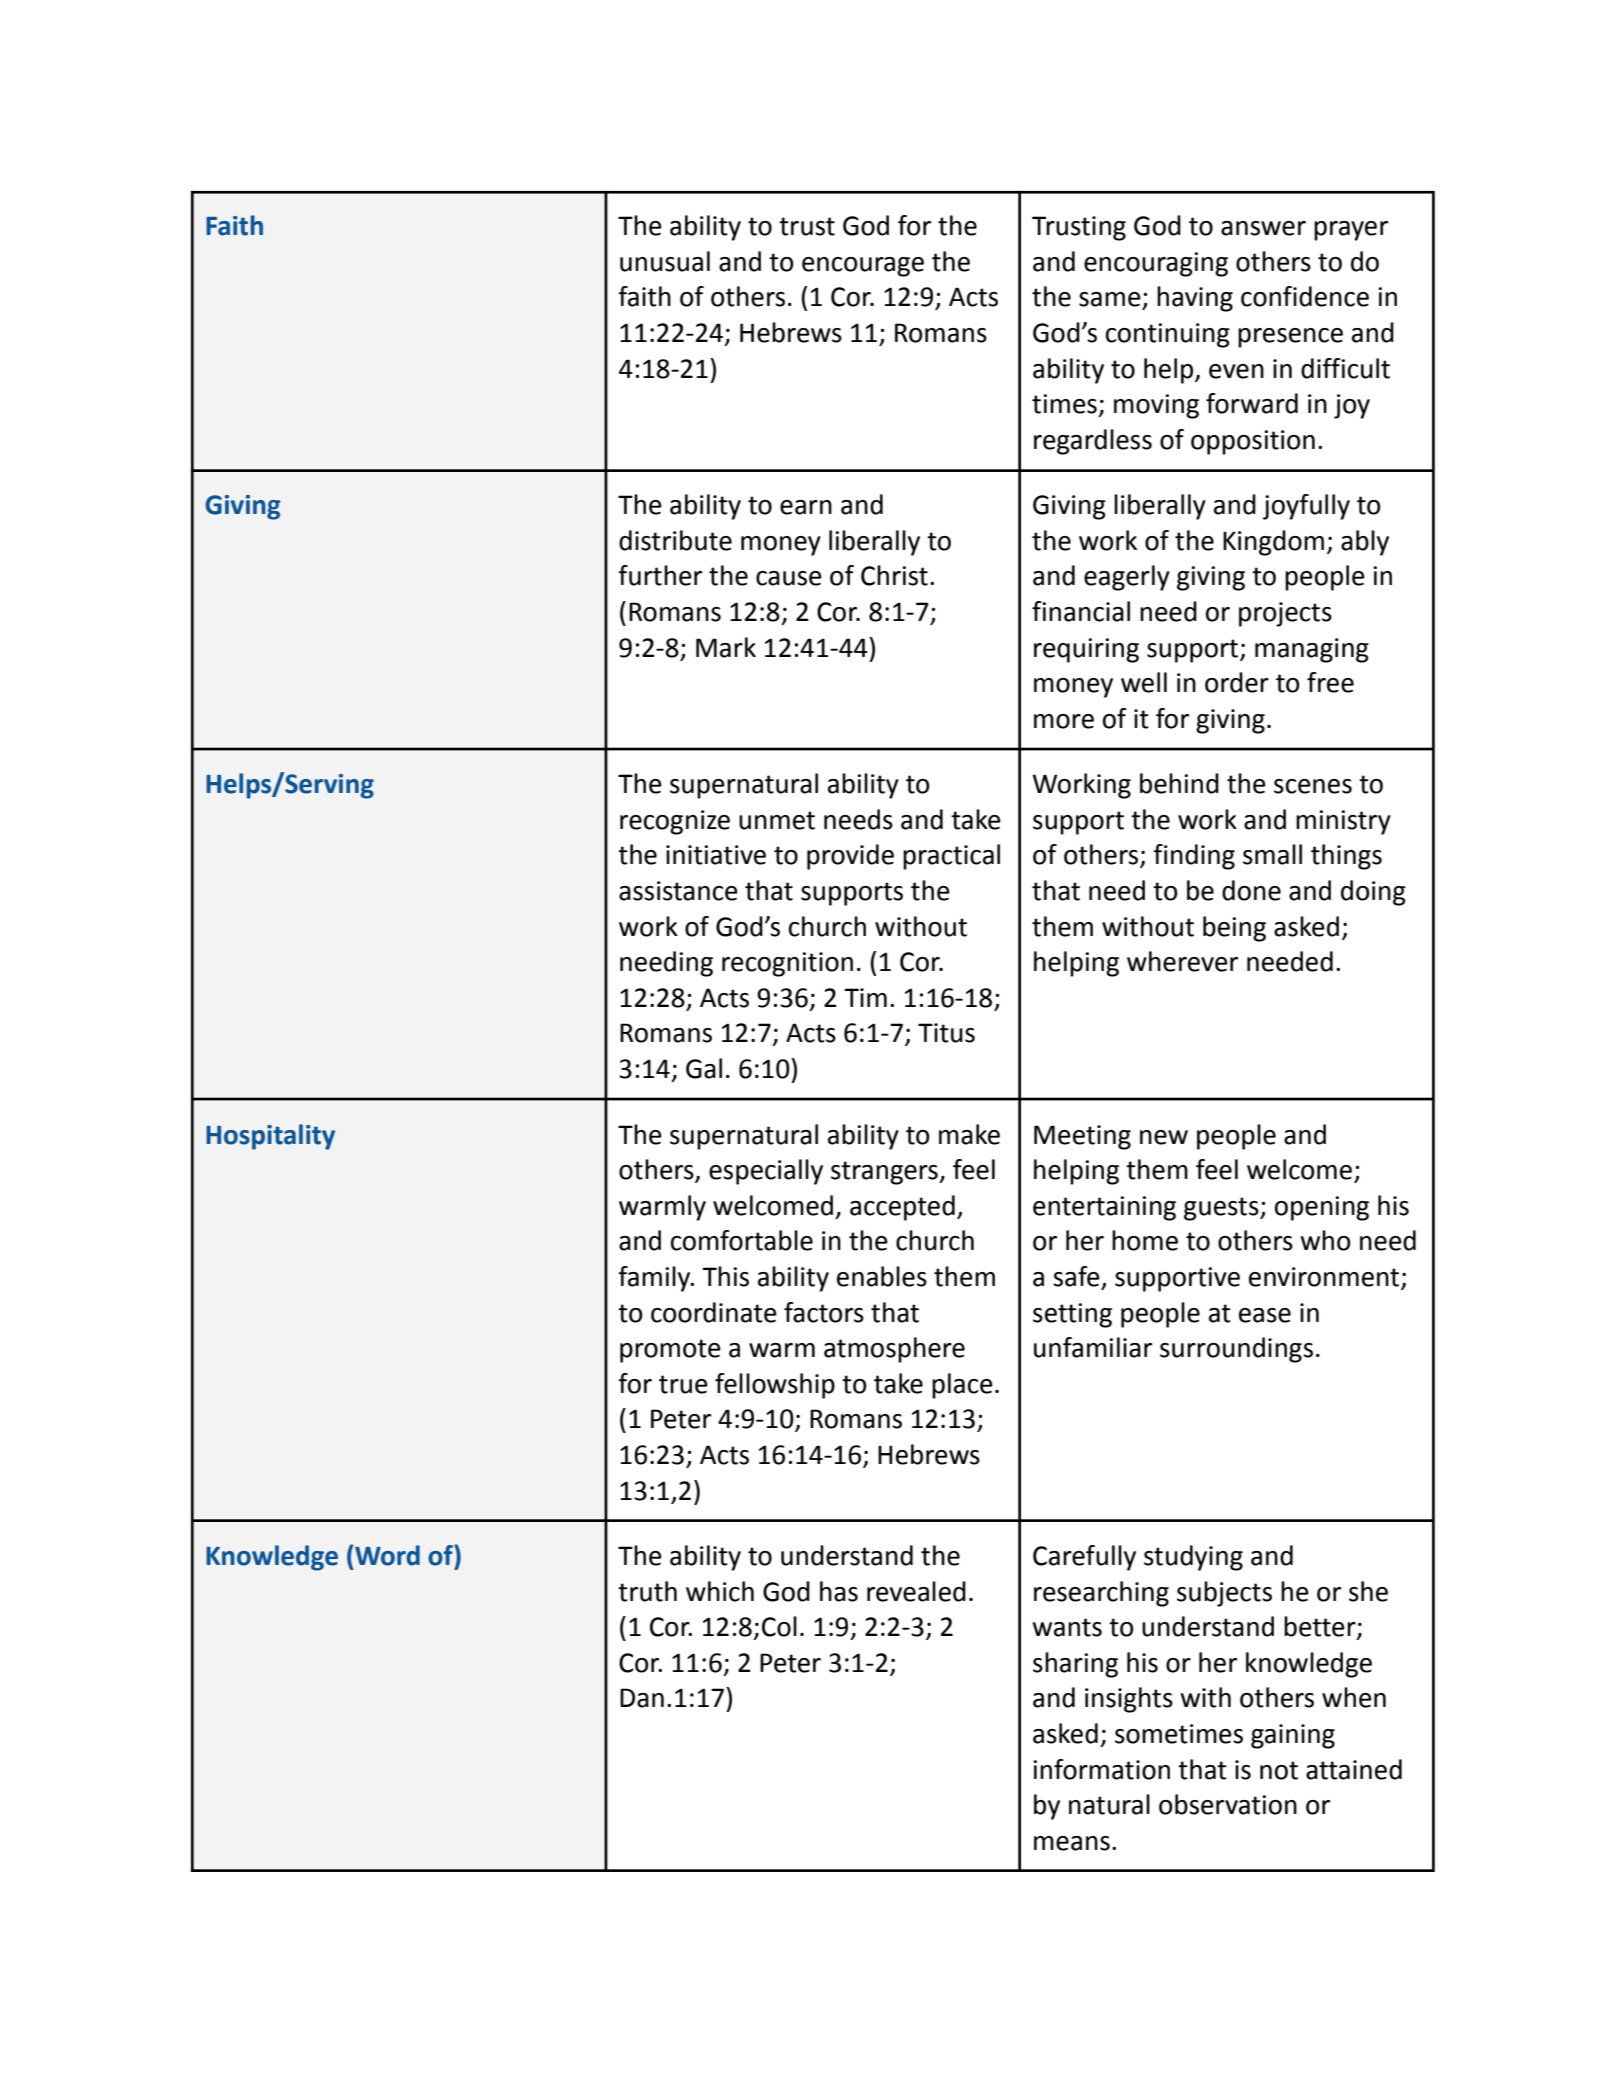  Describe the element at coordinates (1228, 1804) in the document. I see `observation` at that location.
